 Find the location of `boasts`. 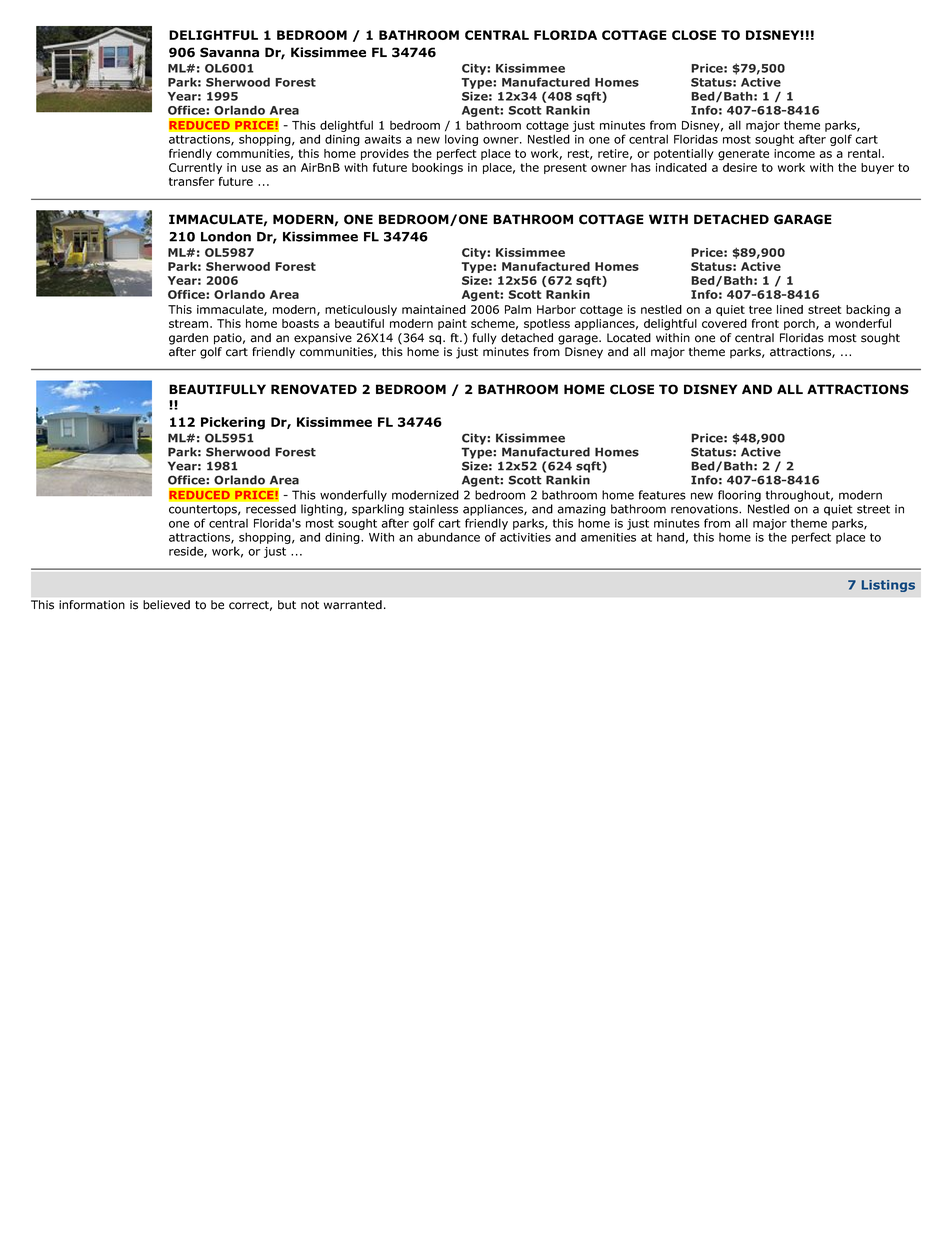

boasts is located at coordinates (300, 323).
